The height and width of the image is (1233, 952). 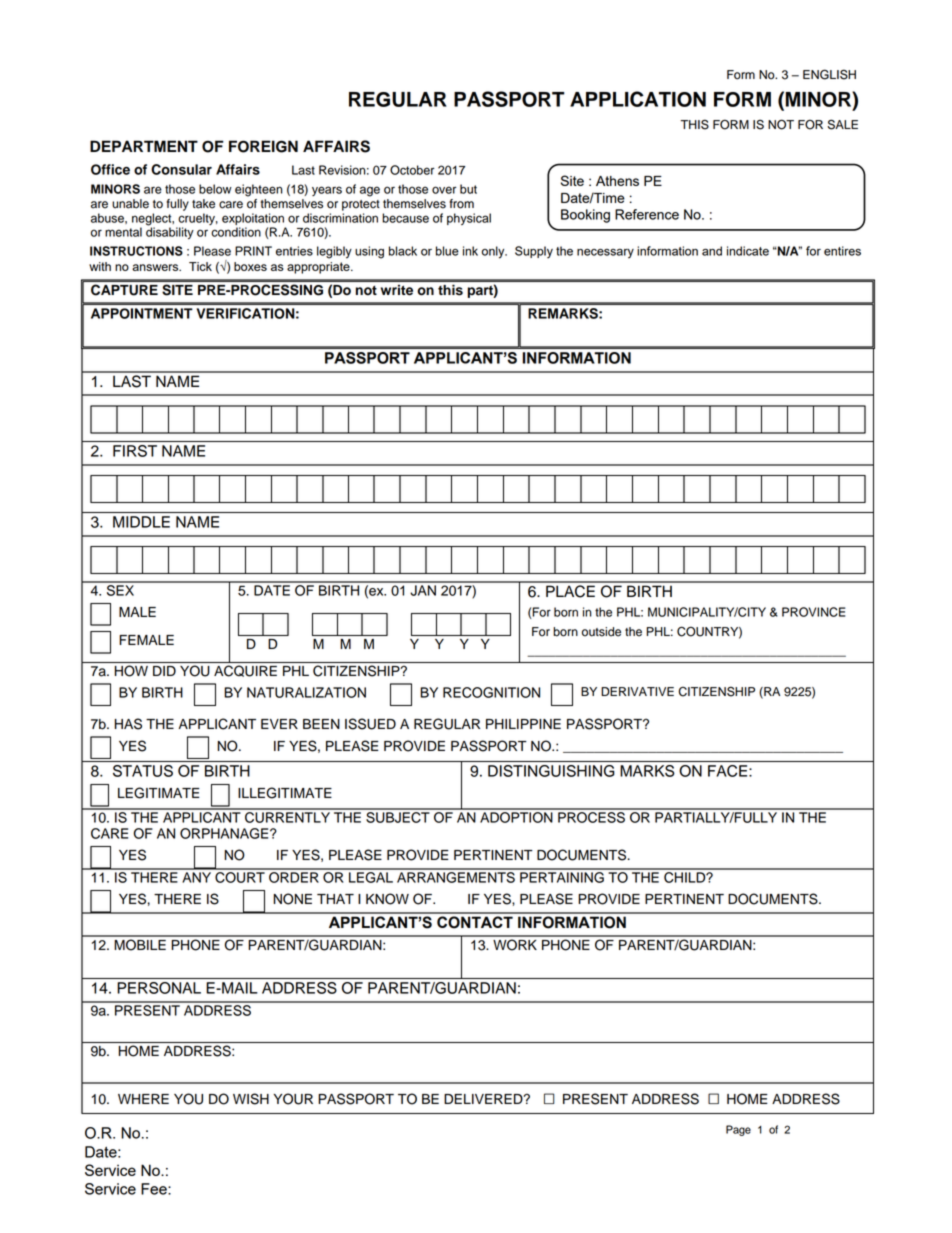 What do you see at coordinates (748, 251) in the image?
I see `indicate` at bounding box center [748, 251].
